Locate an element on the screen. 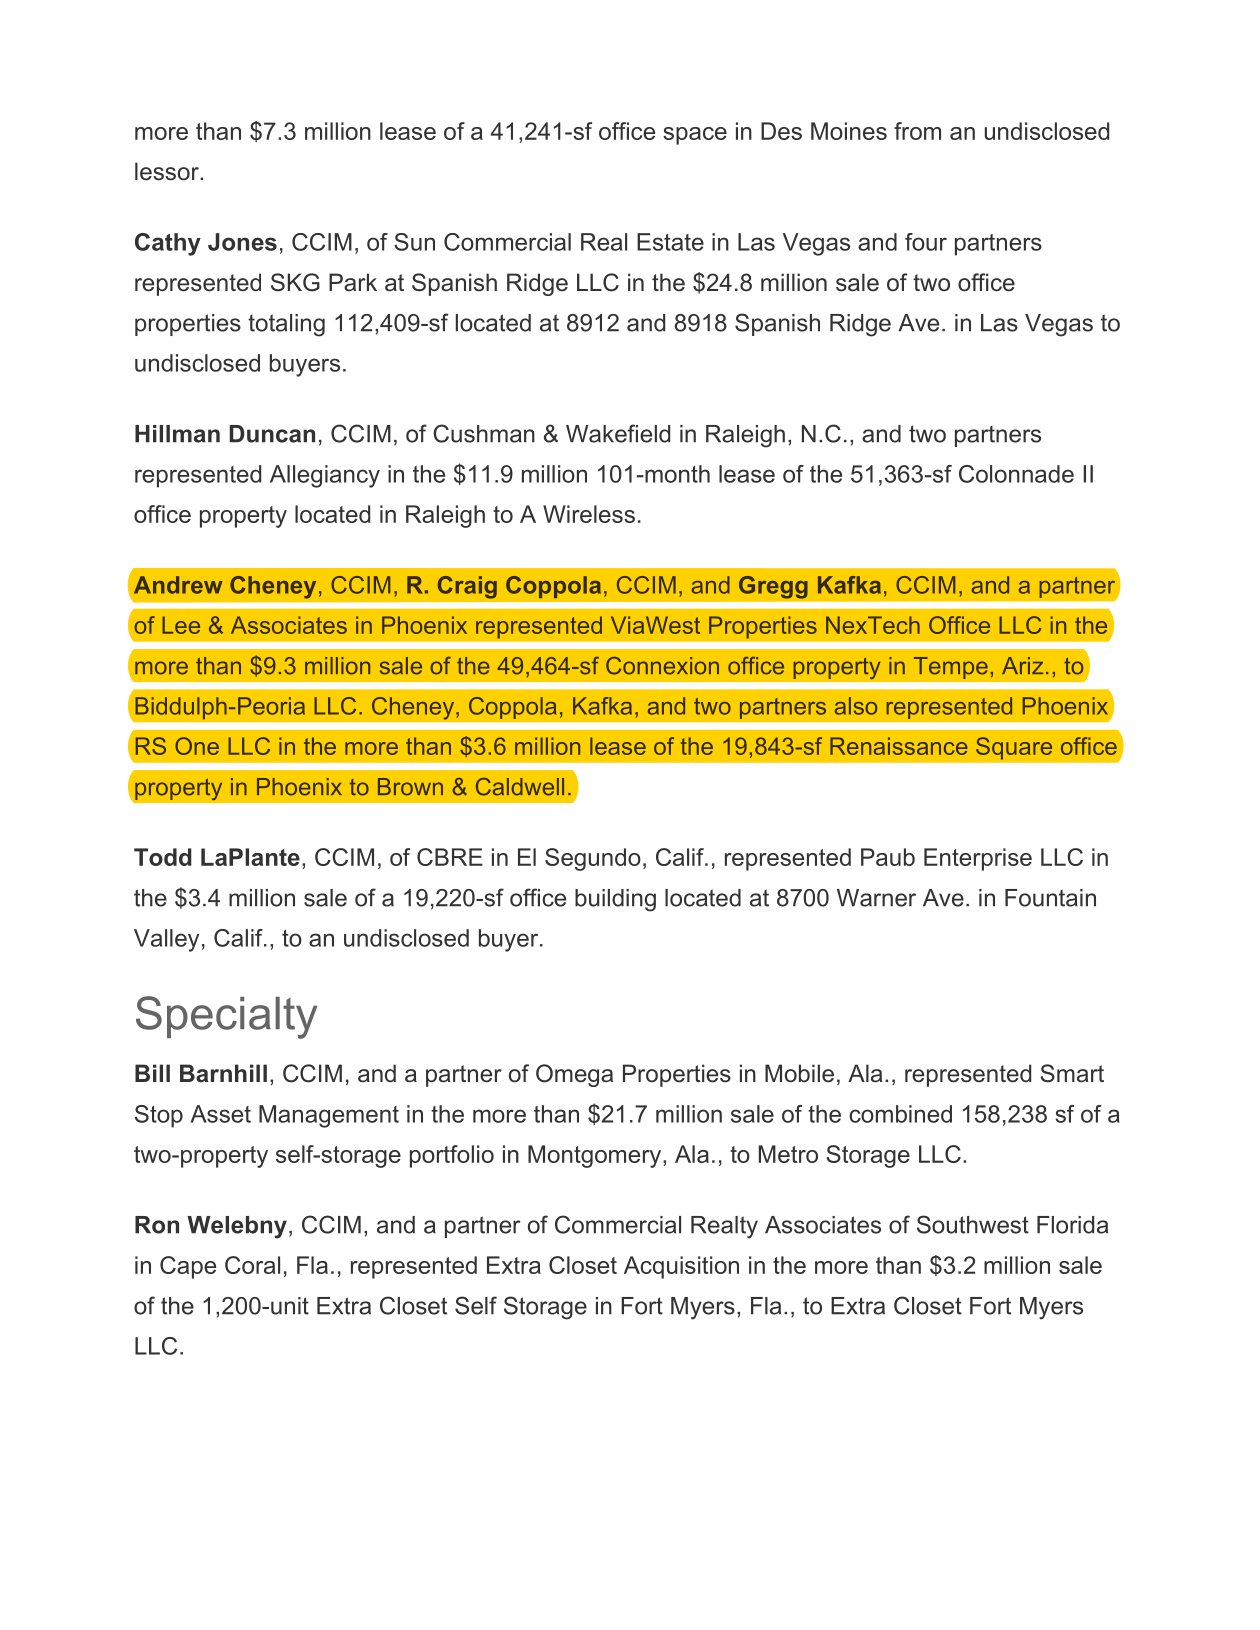 The image size is (1260, 1630). Connexion is located at coordinates (662, 666).
